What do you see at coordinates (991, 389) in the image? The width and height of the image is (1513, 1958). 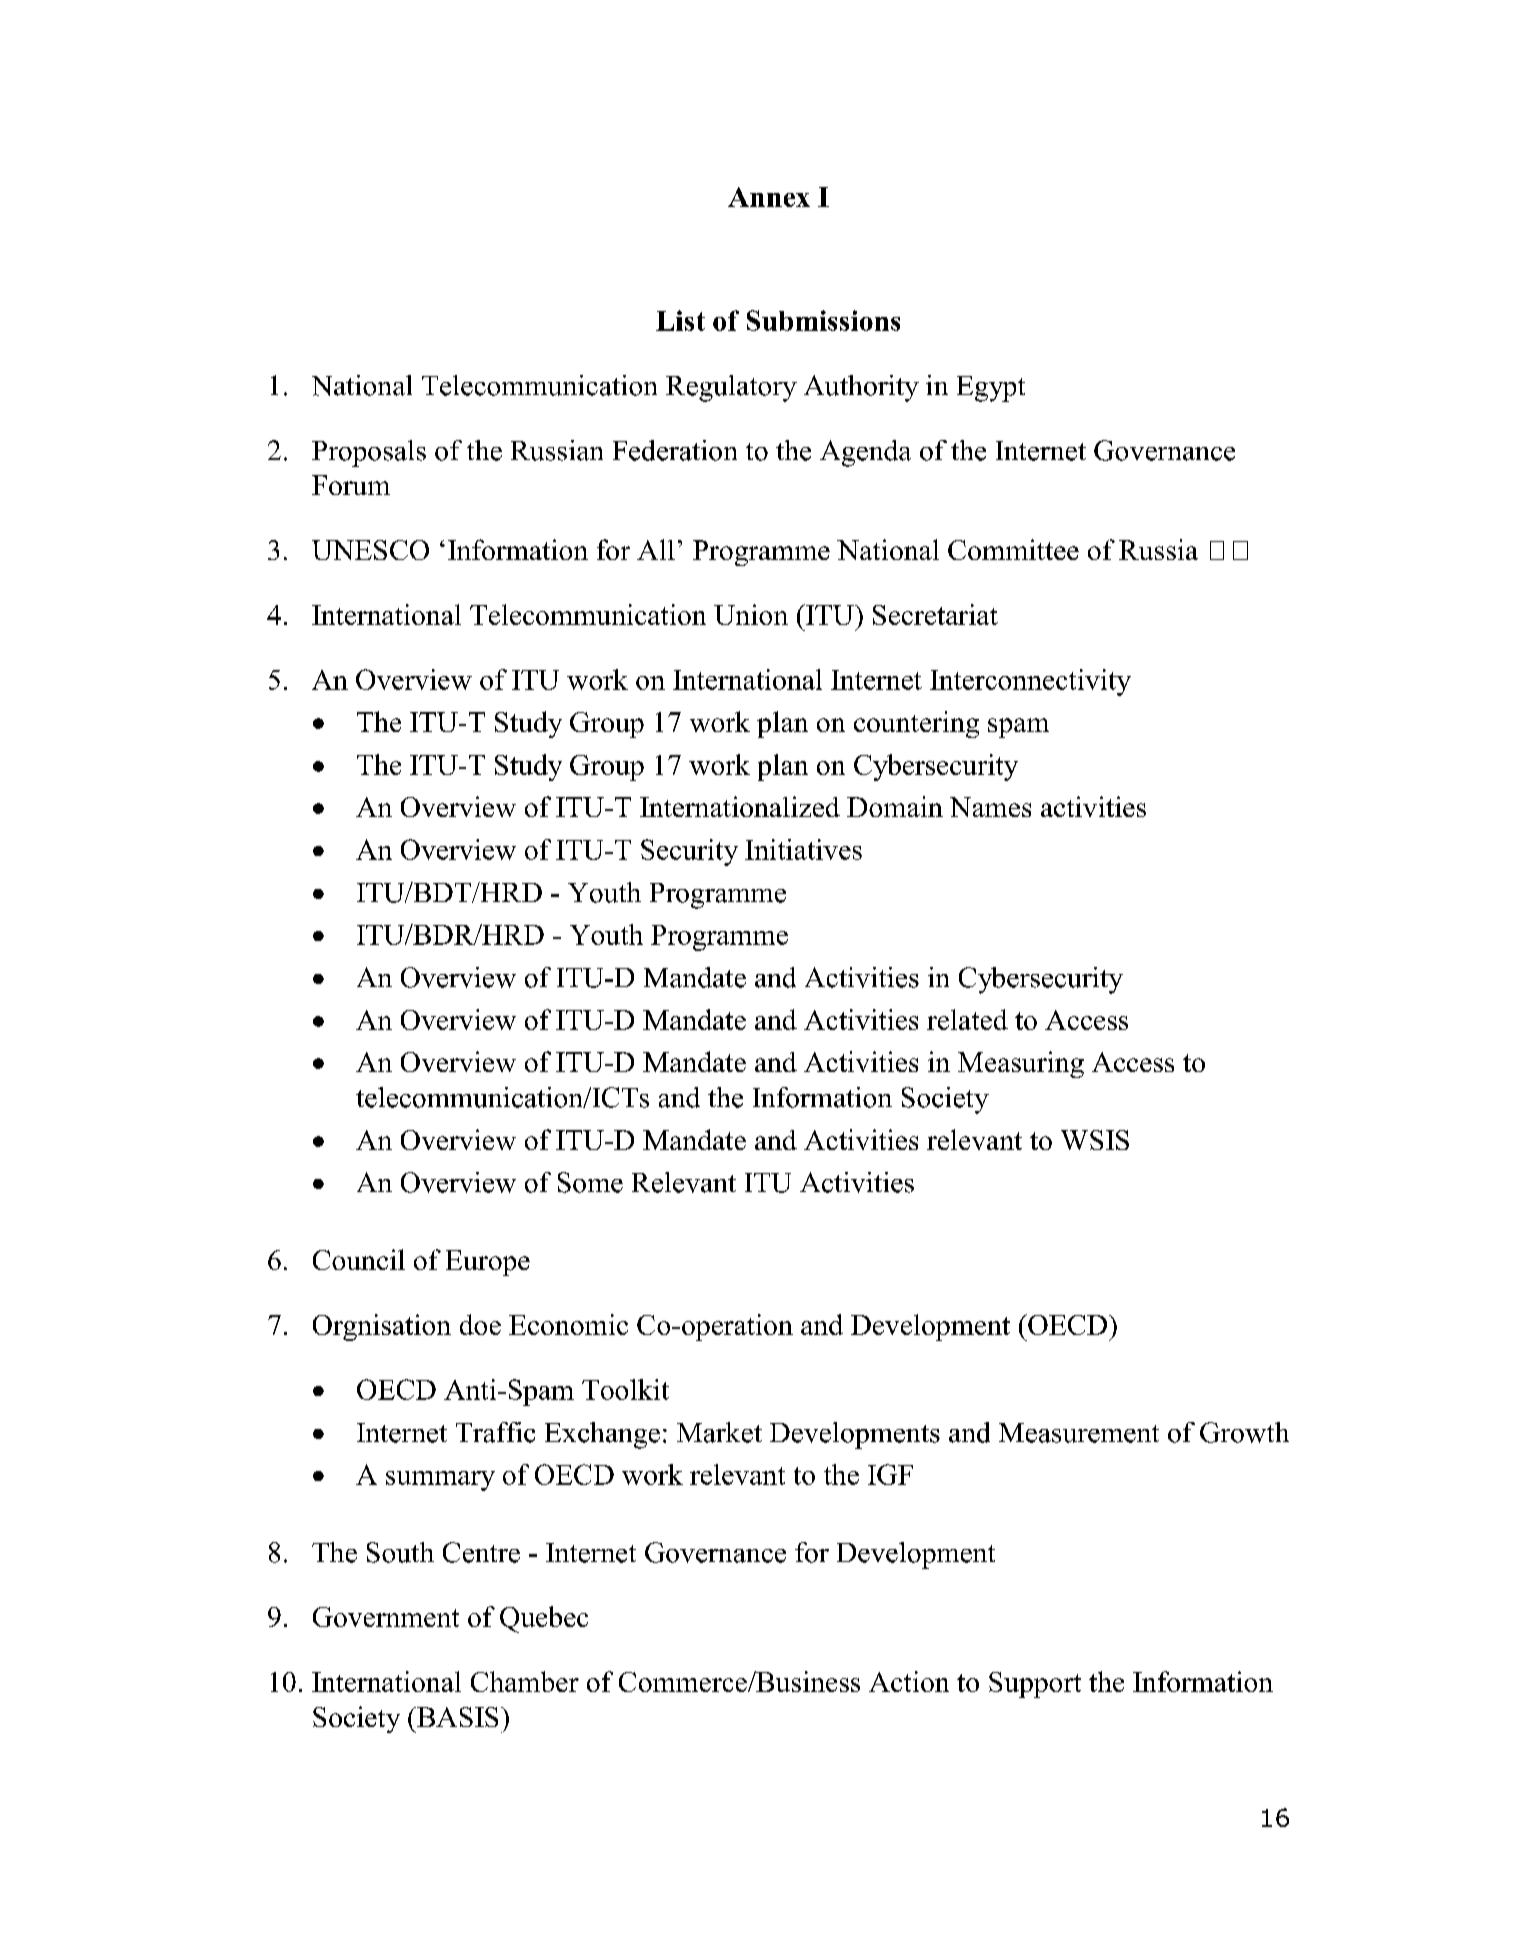 I see `Egypt` at bounding box center [991, 389].
